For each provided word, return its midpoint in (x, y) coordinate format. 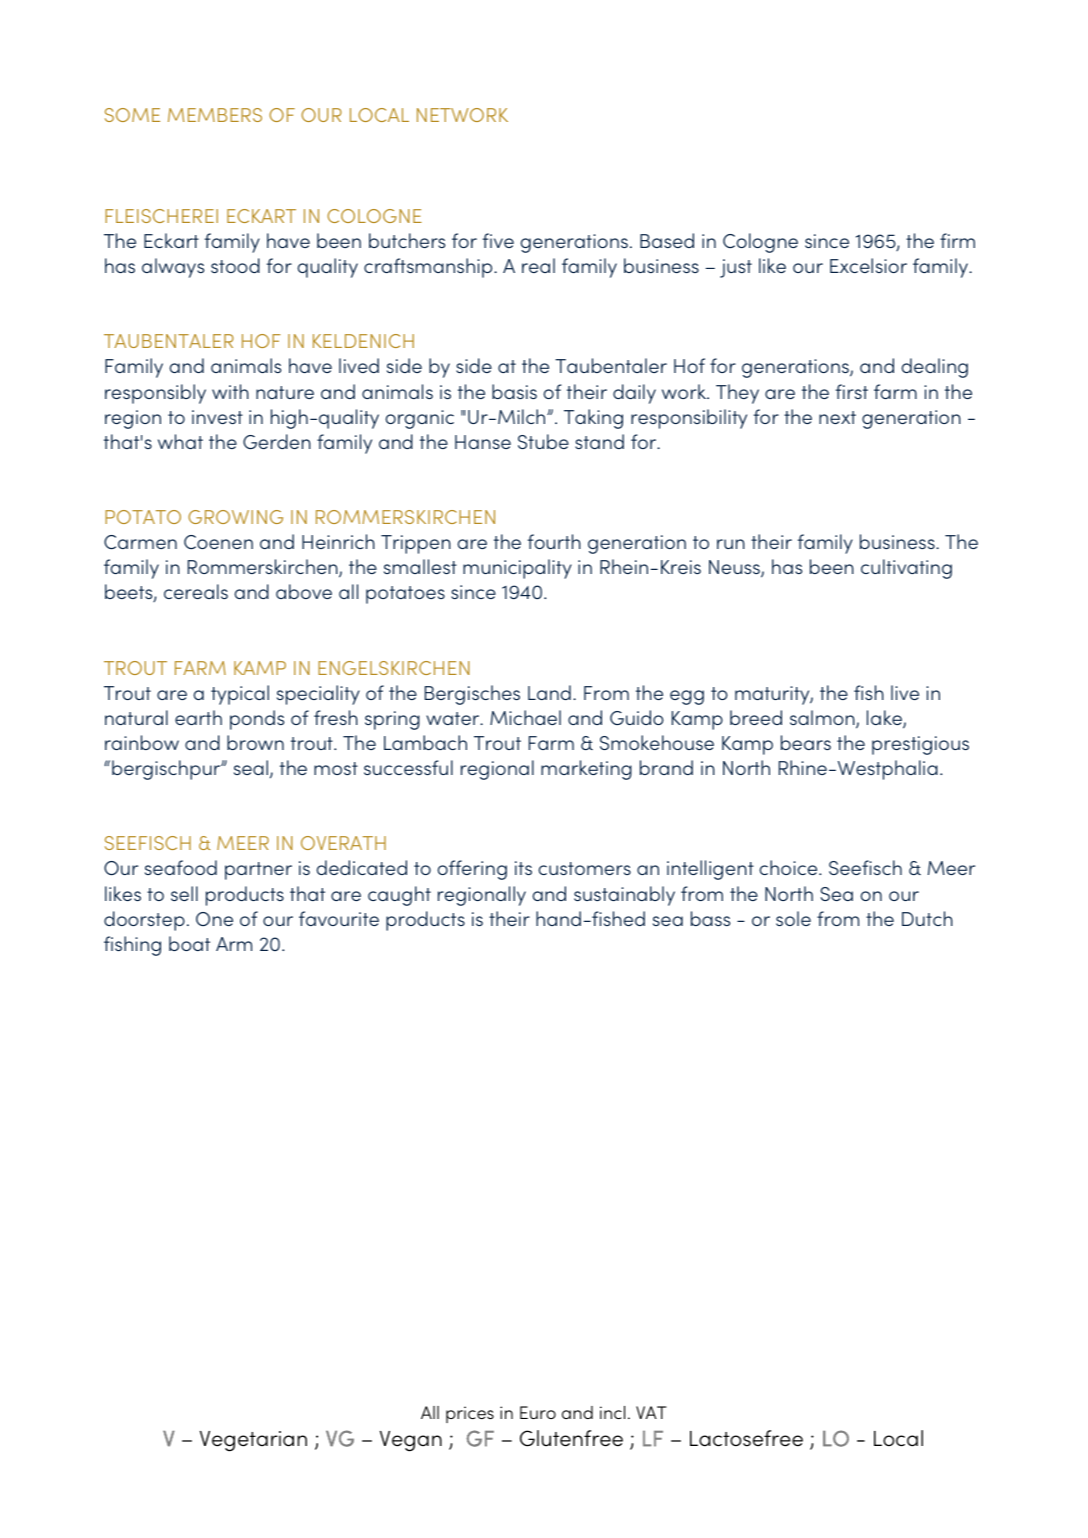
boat (189, 943)
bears (806, 742)
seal (252, 769)
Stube (543, 441)
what (180, 441)
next (837, 417)
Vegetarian (253, 1441)
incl (612, 1412)
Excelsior (868, 265)
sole (793, 918)
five (498, 240)
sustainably (624, 896)
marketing (586, 770)
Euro (538, 1412)
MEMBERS (215, 115)
